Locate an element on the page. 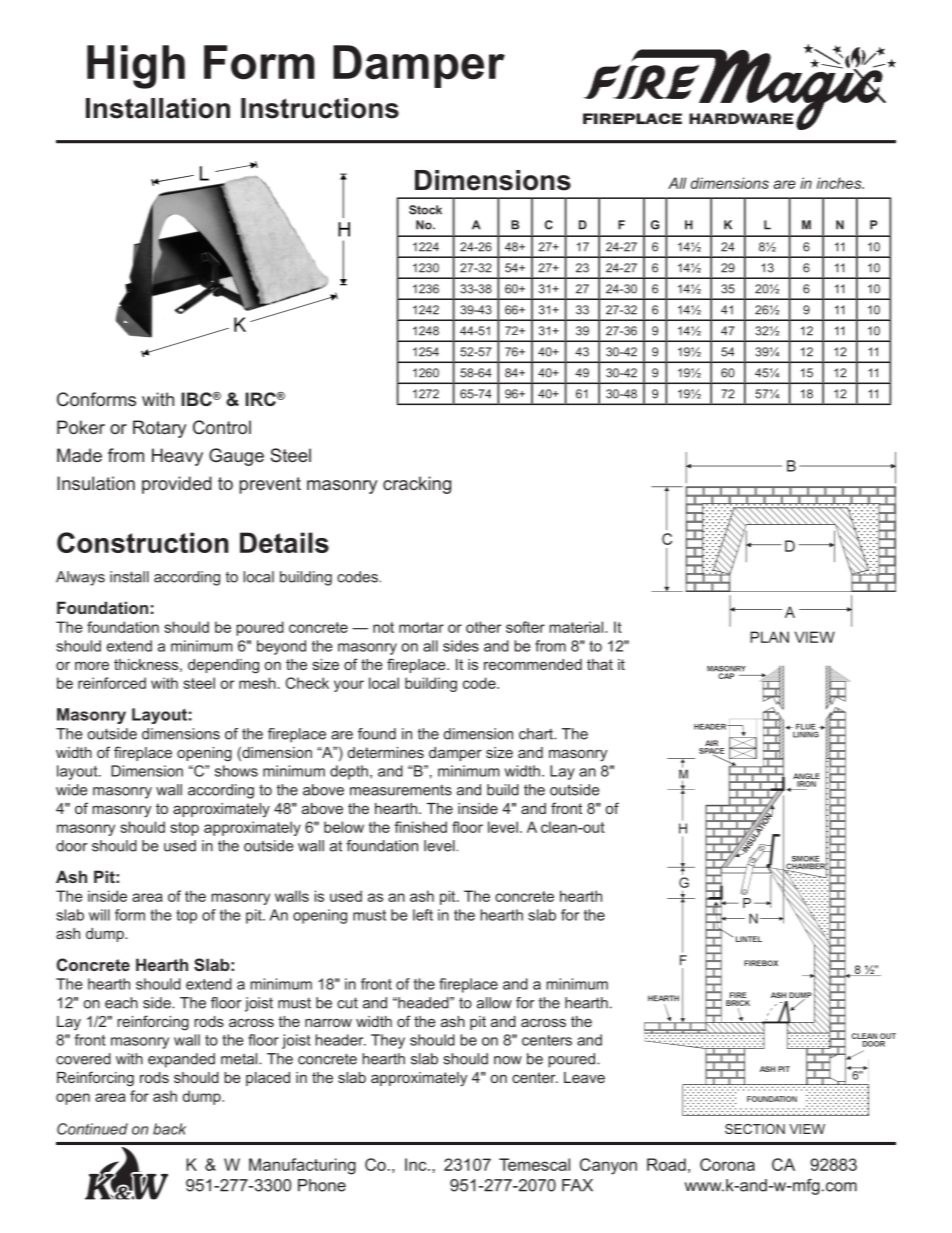  Instructions is located at coordinates (320, 108).
